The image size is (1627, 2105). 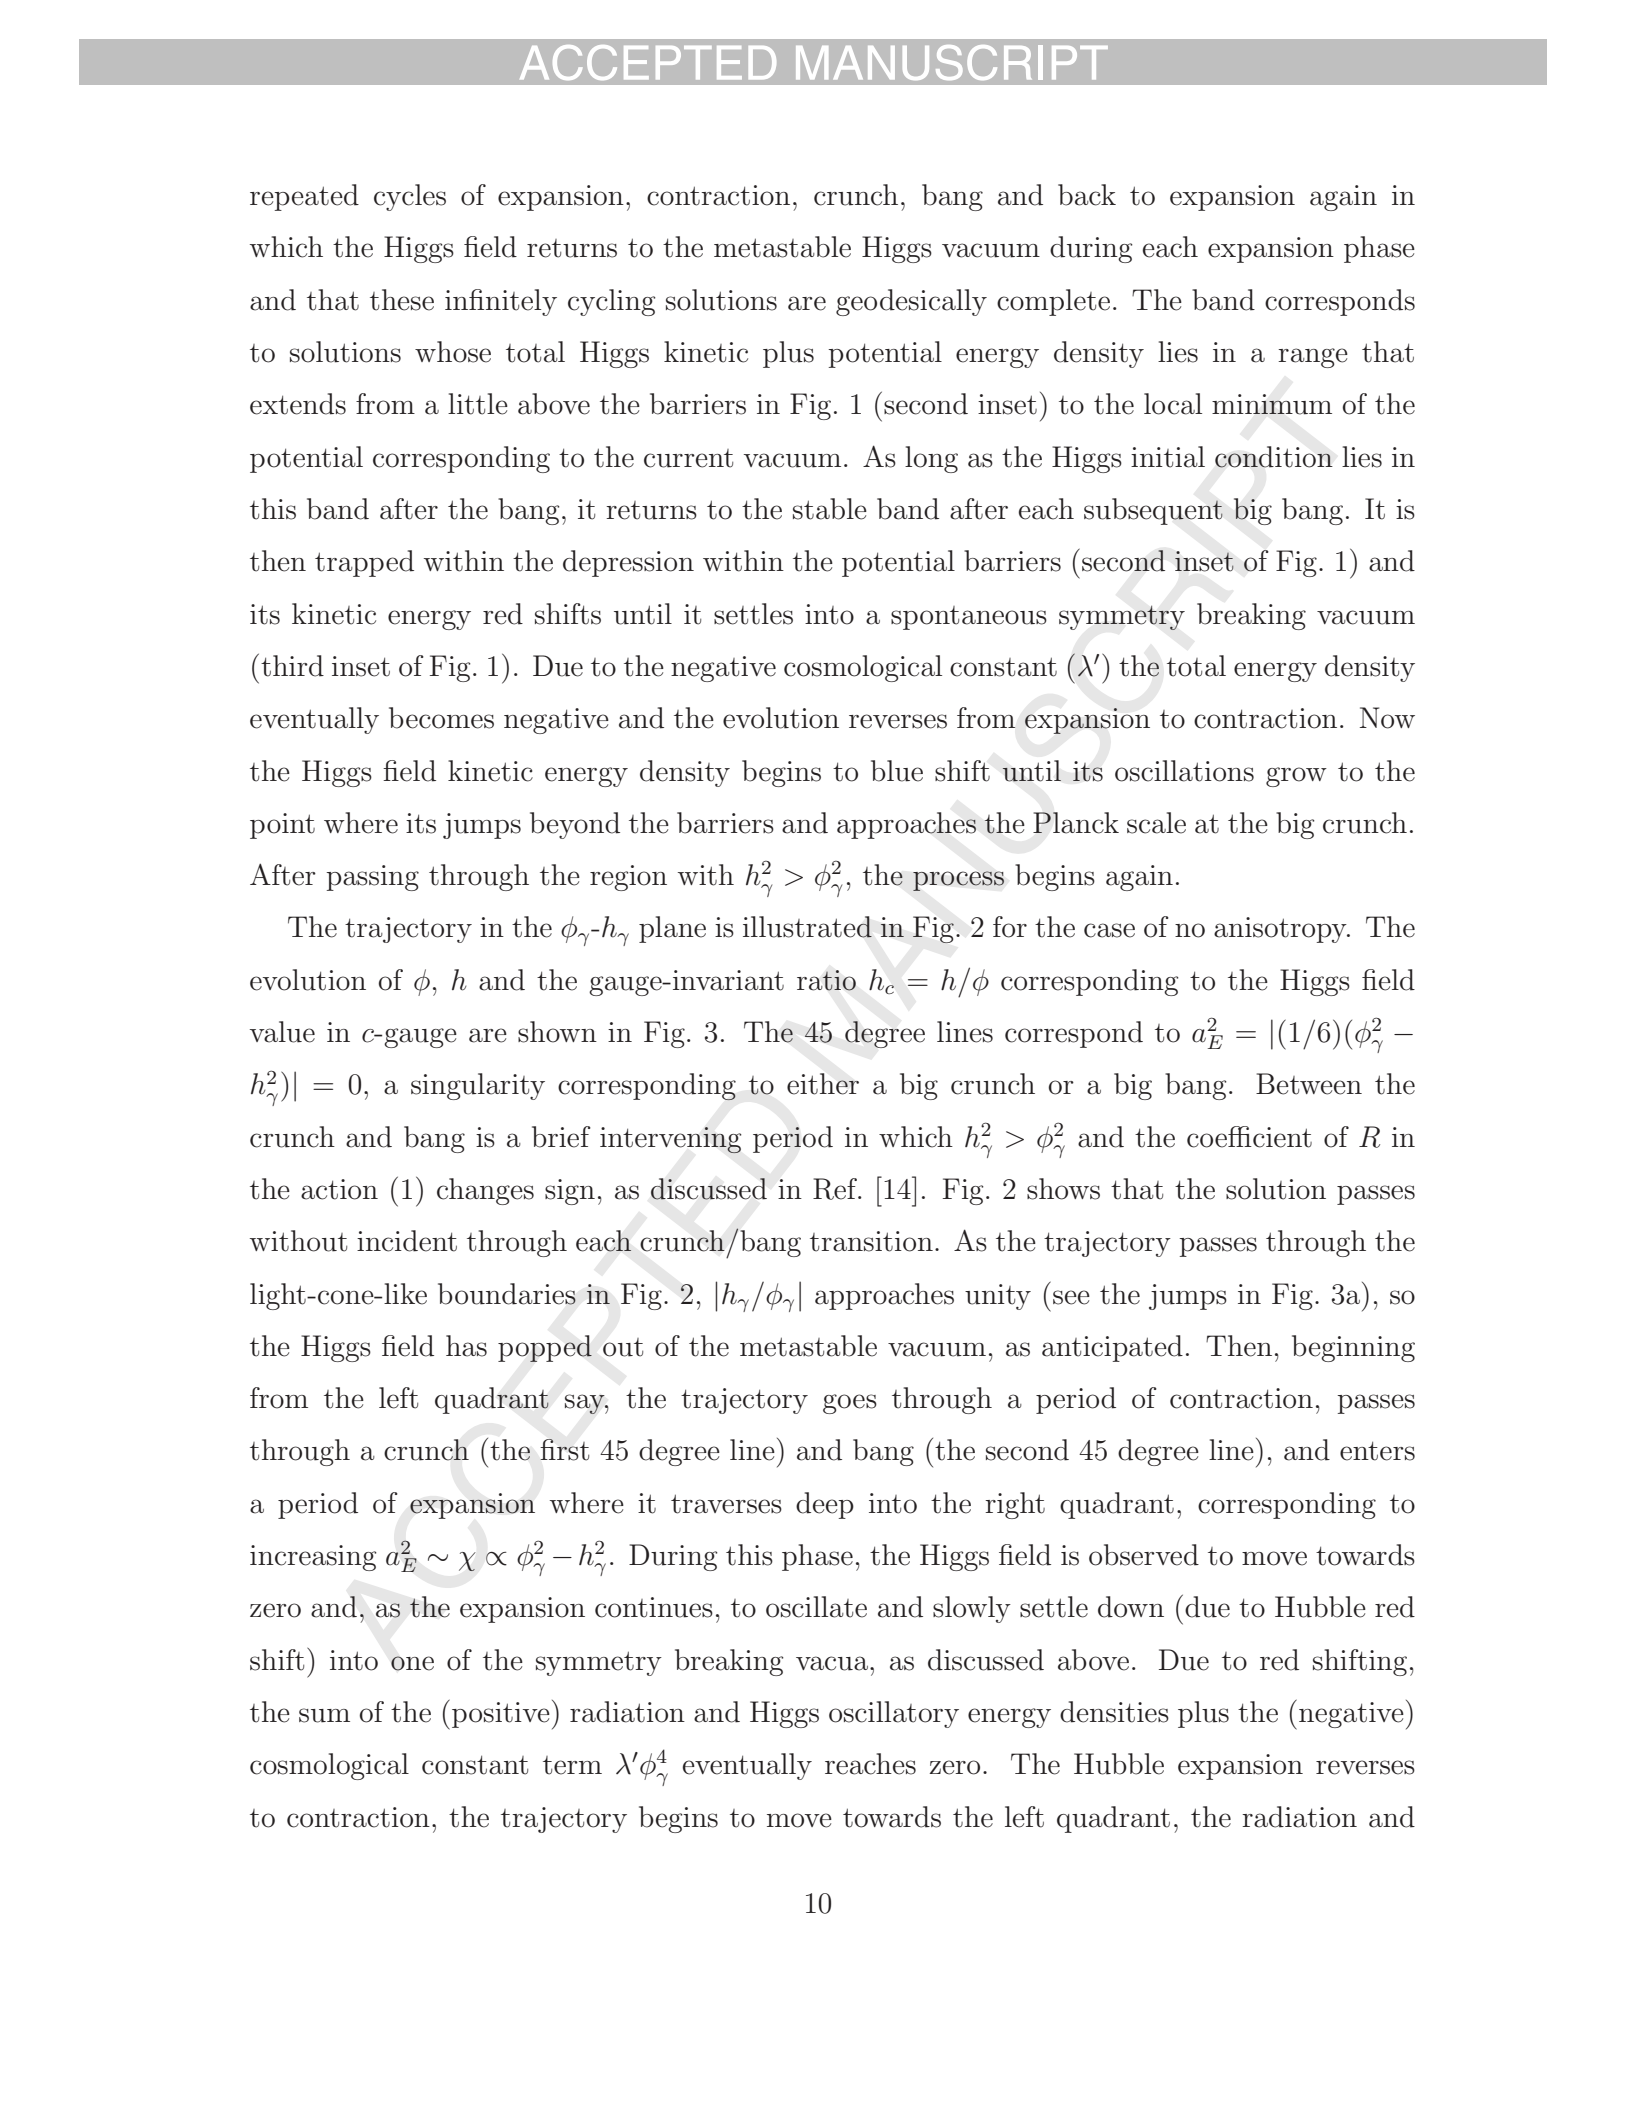 I want to click on oscillatory, so click(x=894, y=1714).
